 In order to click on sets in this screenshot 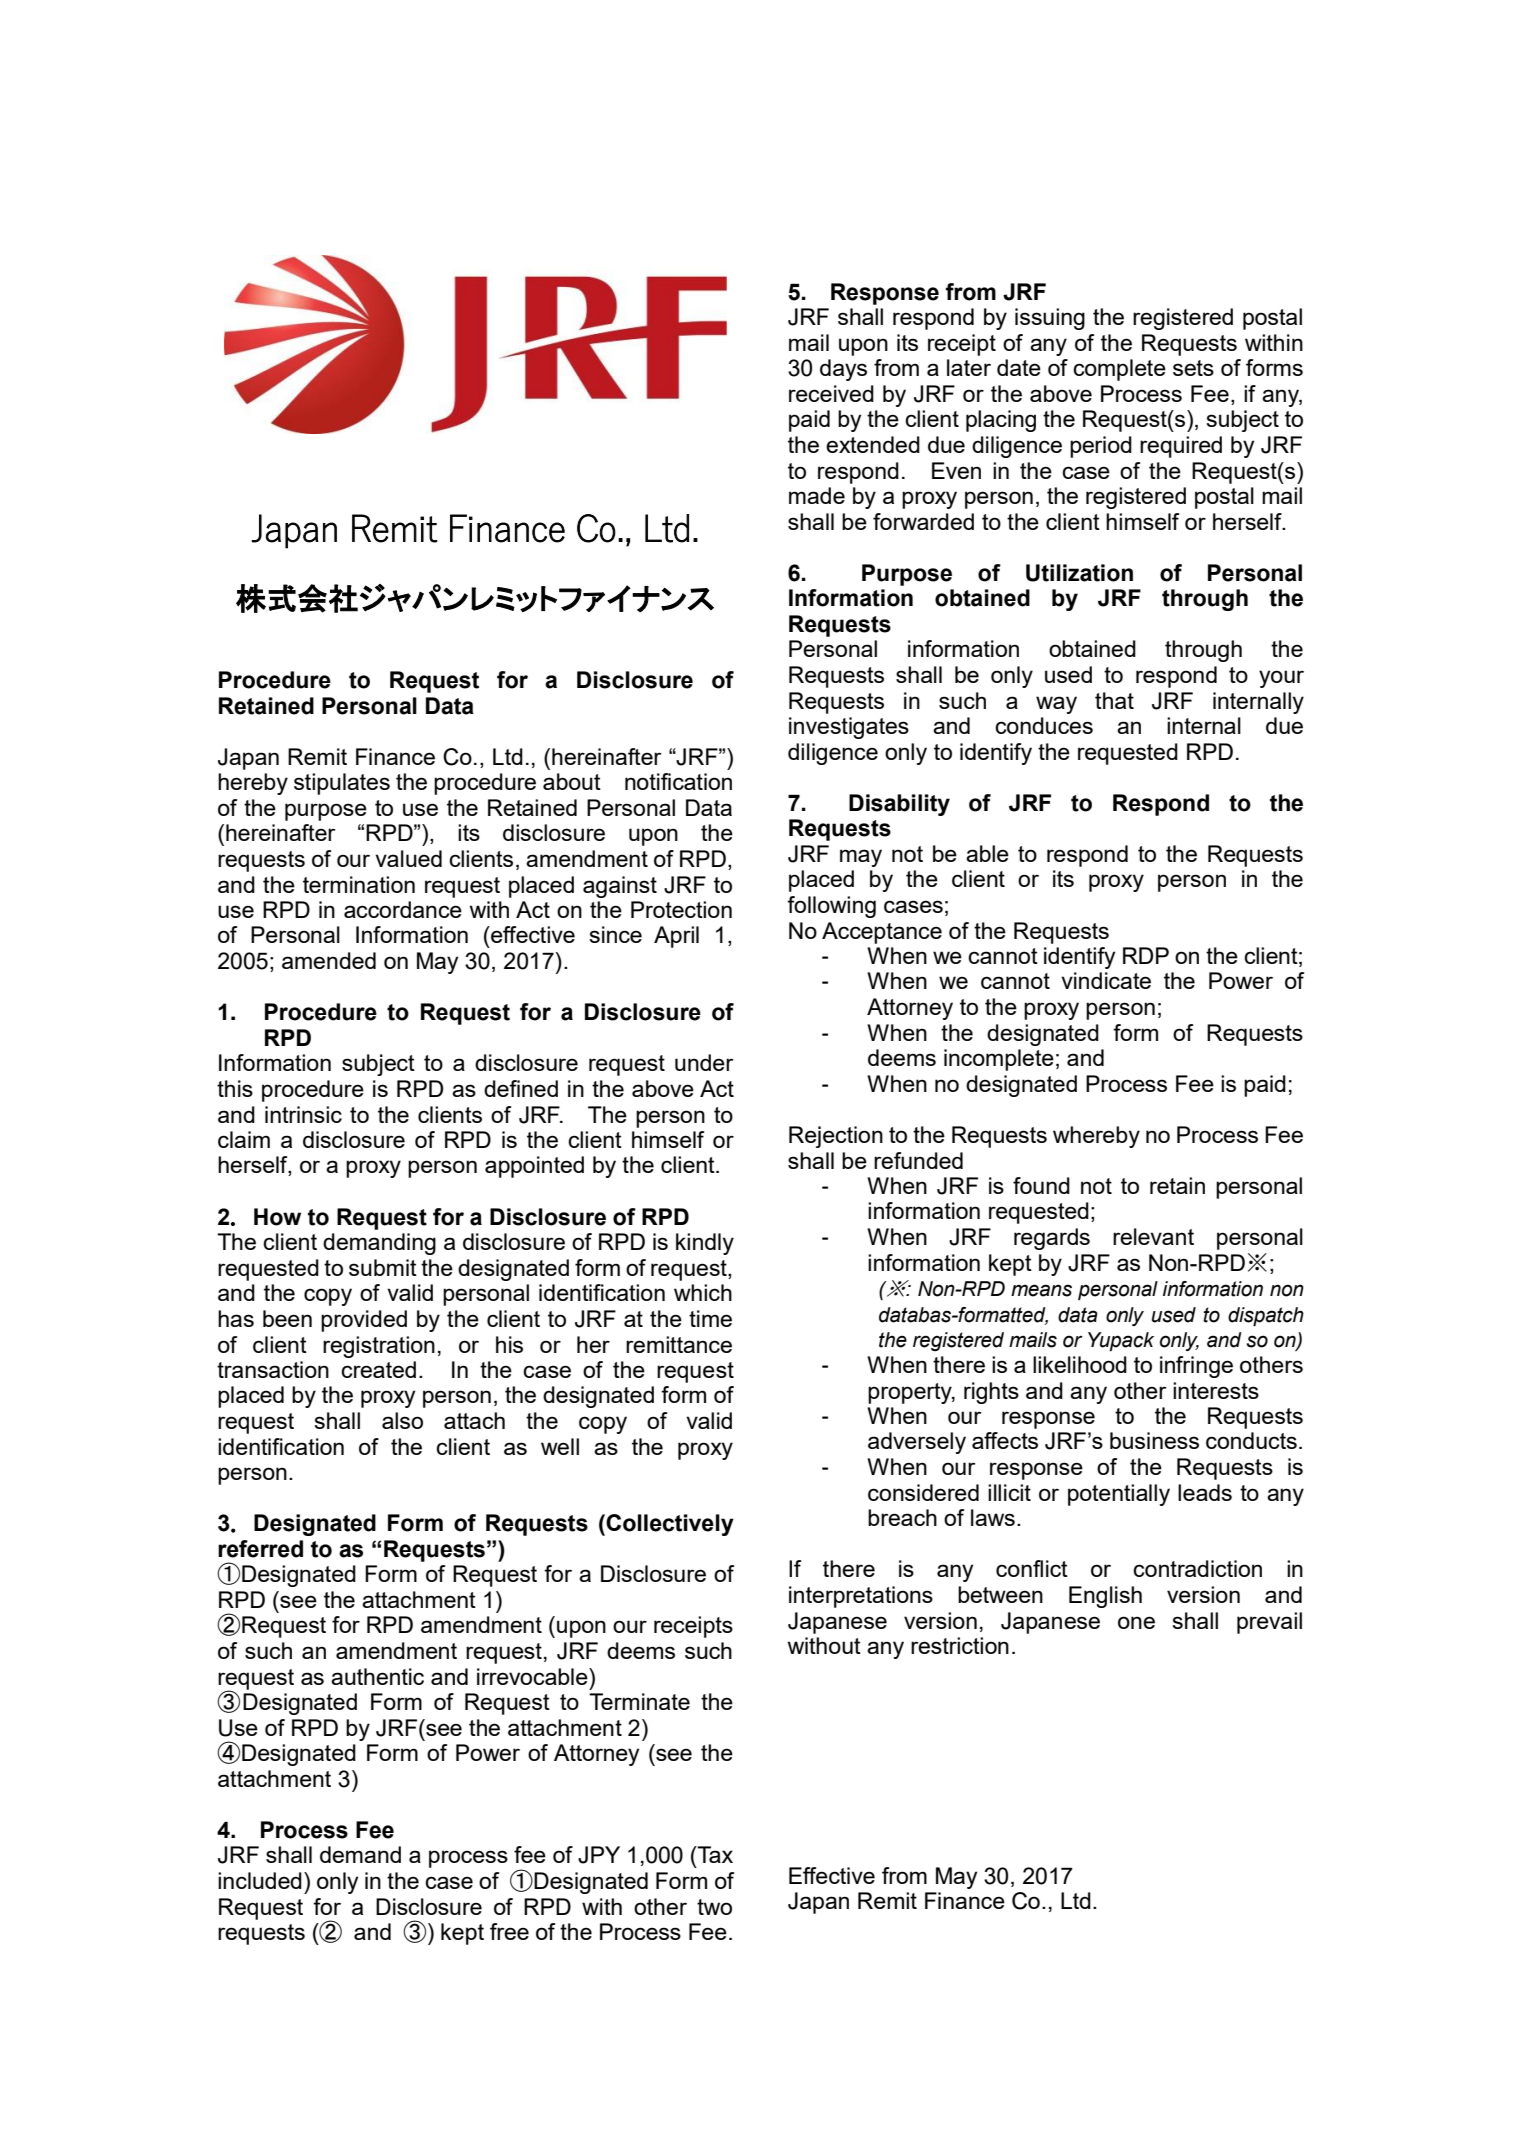, I will do `click(1193, 368)`.
